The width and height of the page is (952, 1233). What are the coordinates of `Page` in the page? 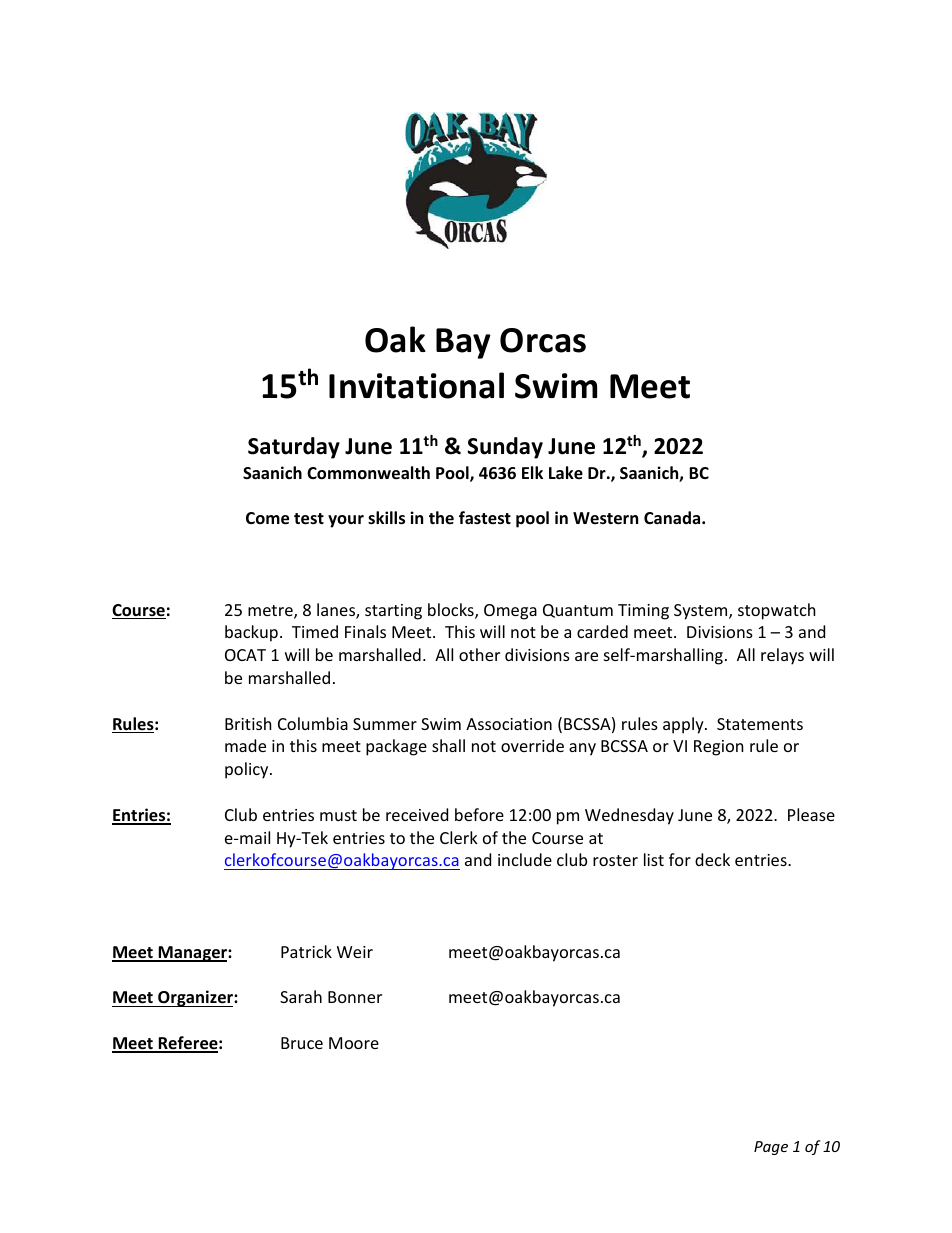 It's located at (771, 1148).
